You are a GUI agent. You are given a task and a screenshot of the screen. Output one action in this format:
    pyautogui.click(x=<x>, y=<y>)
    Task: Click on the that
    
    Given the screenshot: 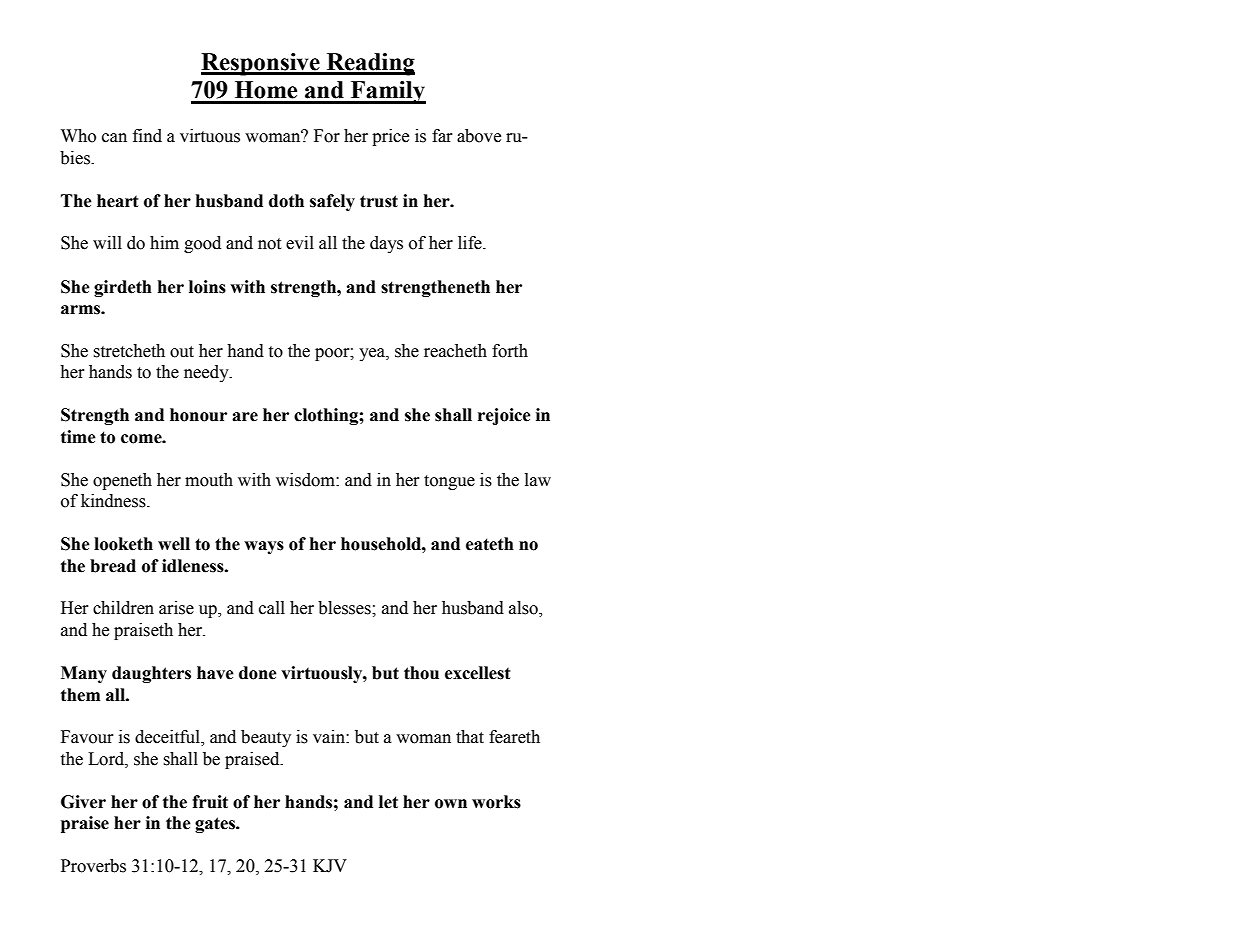 What is the action you would take?
    pyautogui.click(x=470, y=737)
